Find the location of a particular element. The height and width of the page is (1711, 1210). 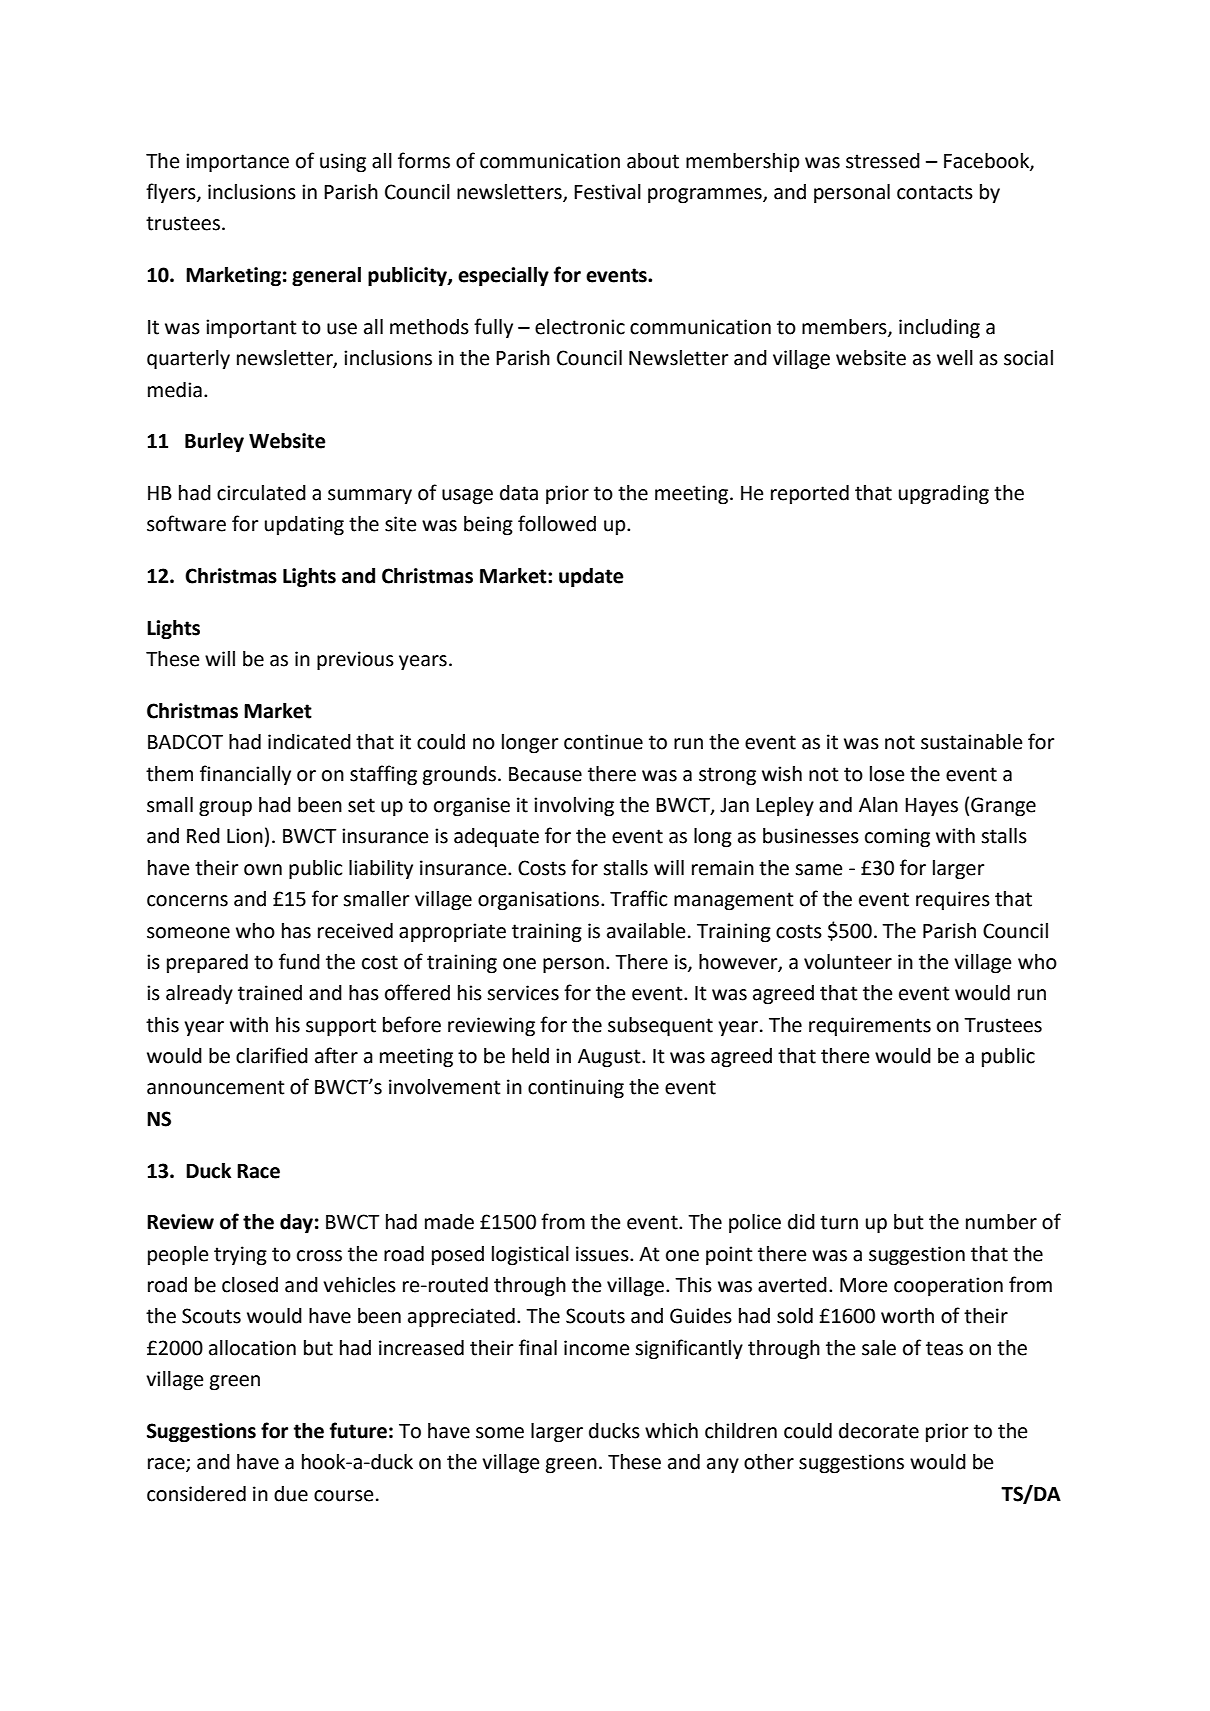

decorate is located at coordinates (879, 1431).
